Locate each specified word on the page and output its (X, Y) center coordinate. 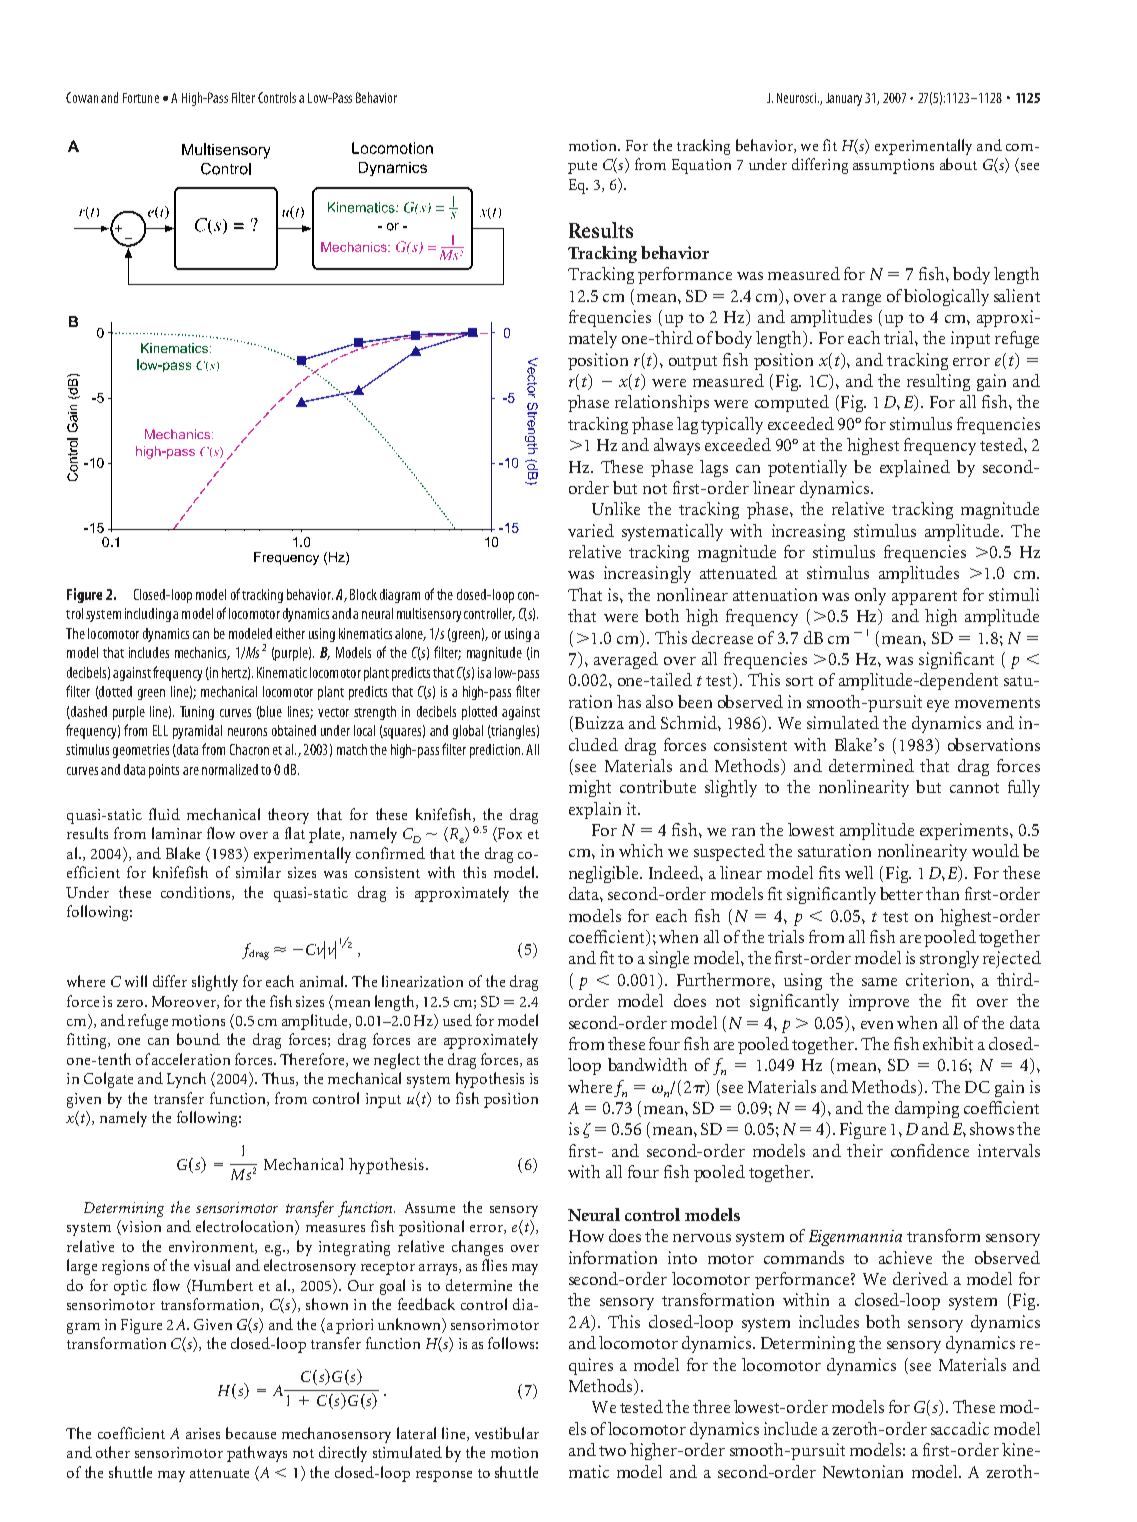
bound (198, 1039)
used (457, 1020)
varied (591, 530)
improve (879, 1002)
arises (203, 1433)
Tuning (197, 713)
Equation (701, 166)
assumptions (893, 166)
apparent (924, 598)
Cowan (82, 97)
